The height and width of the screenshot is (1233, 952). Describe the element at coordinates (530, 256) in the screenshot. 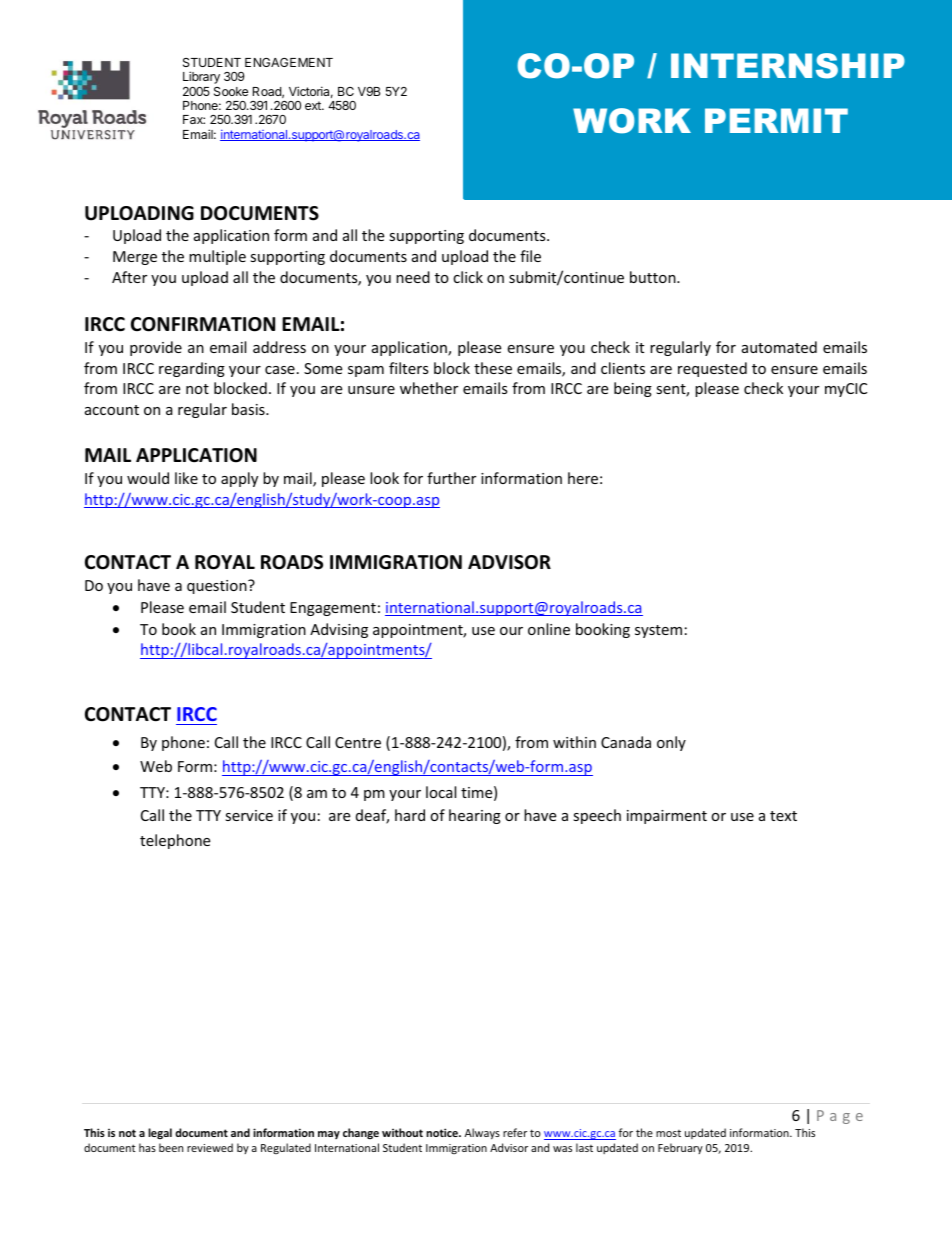

I see `file` at that location.
